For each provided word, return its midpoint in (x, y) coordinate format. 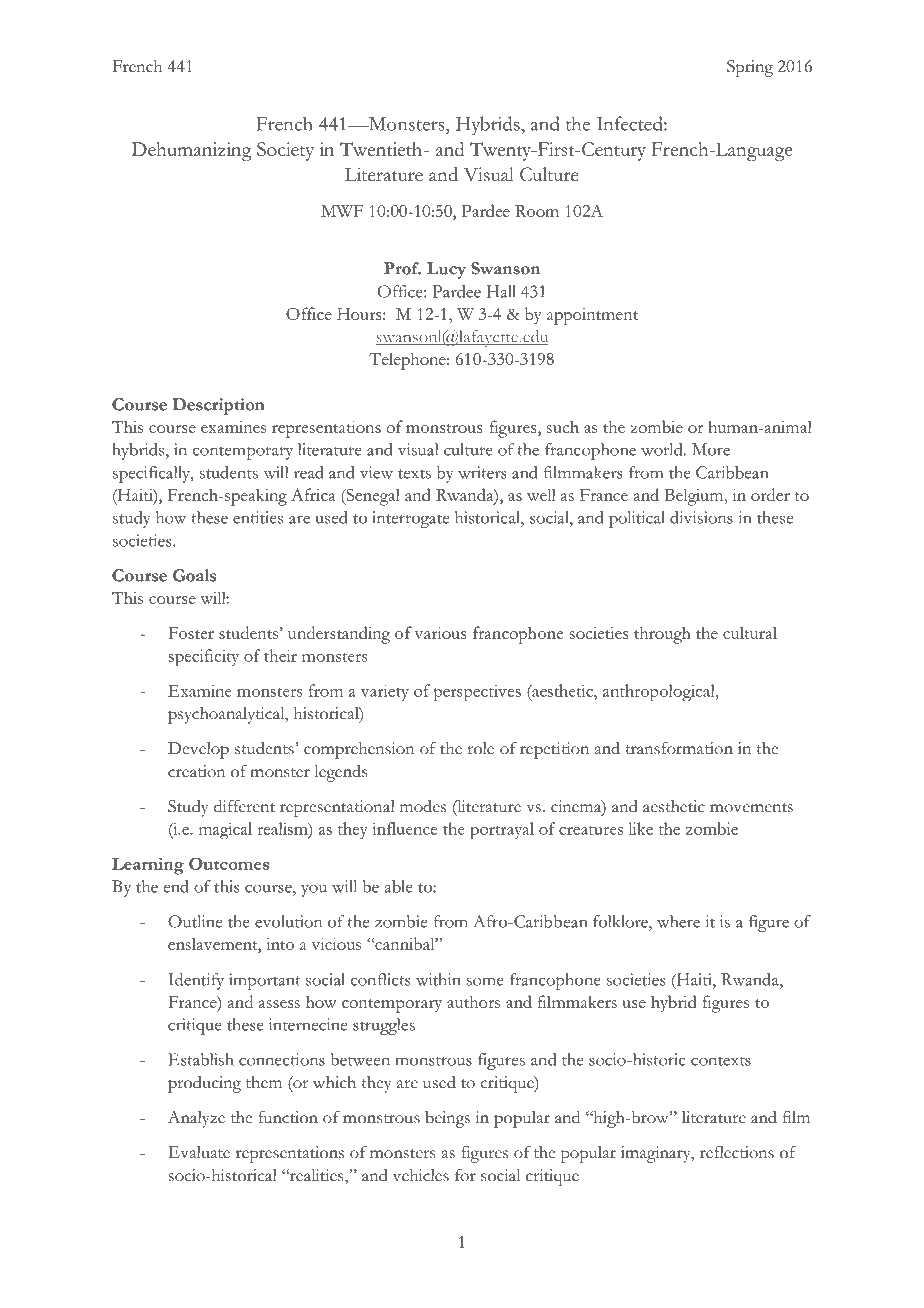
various (440, 633)
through (662, 635)
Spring (750, 68)
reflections (737, 1152)
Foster (191, 633)
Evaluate (199, 1152)
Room (537, 211)
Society (285, 151)
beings (447, 1119)
